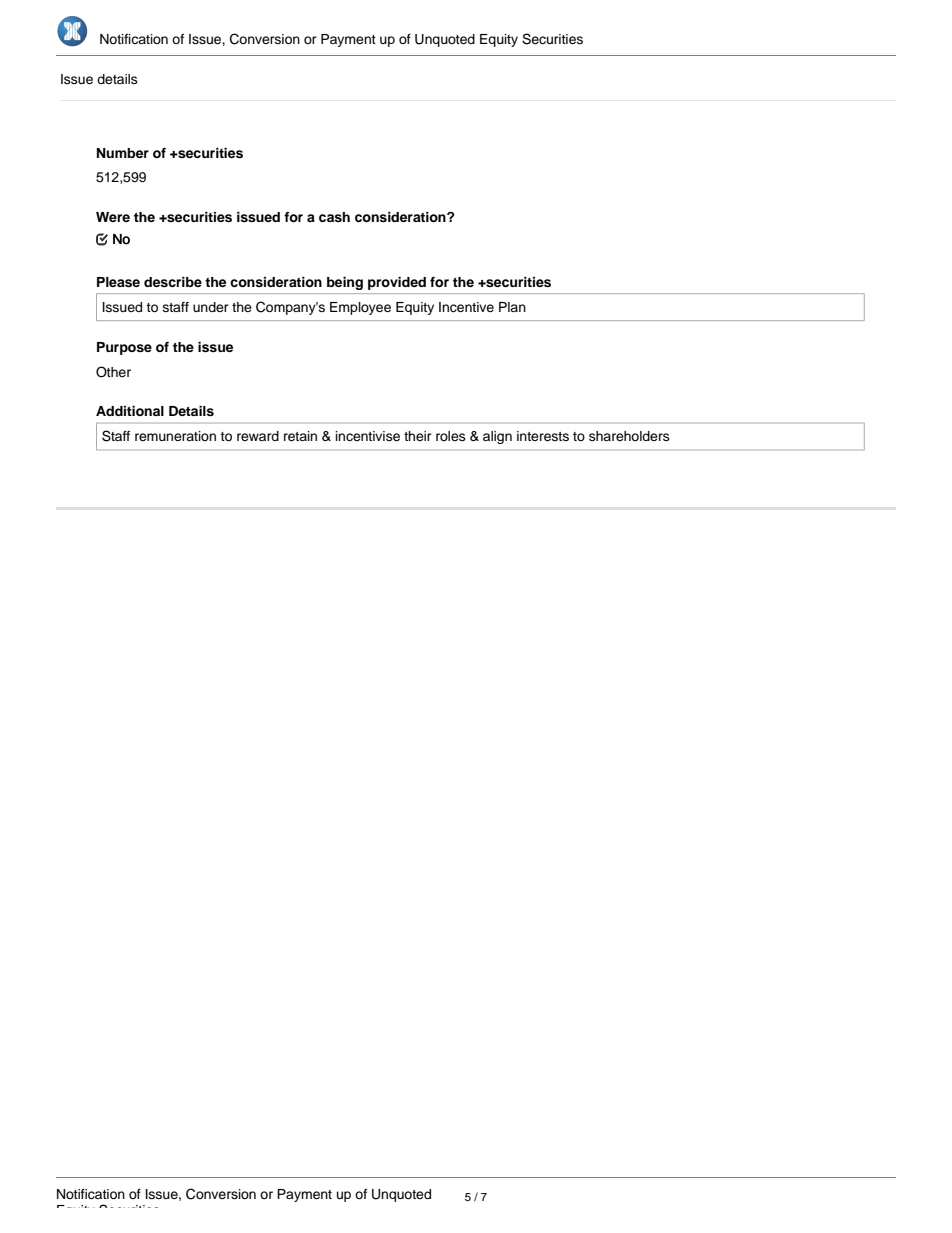  I want to click on incentivise, so click(368, 436).
